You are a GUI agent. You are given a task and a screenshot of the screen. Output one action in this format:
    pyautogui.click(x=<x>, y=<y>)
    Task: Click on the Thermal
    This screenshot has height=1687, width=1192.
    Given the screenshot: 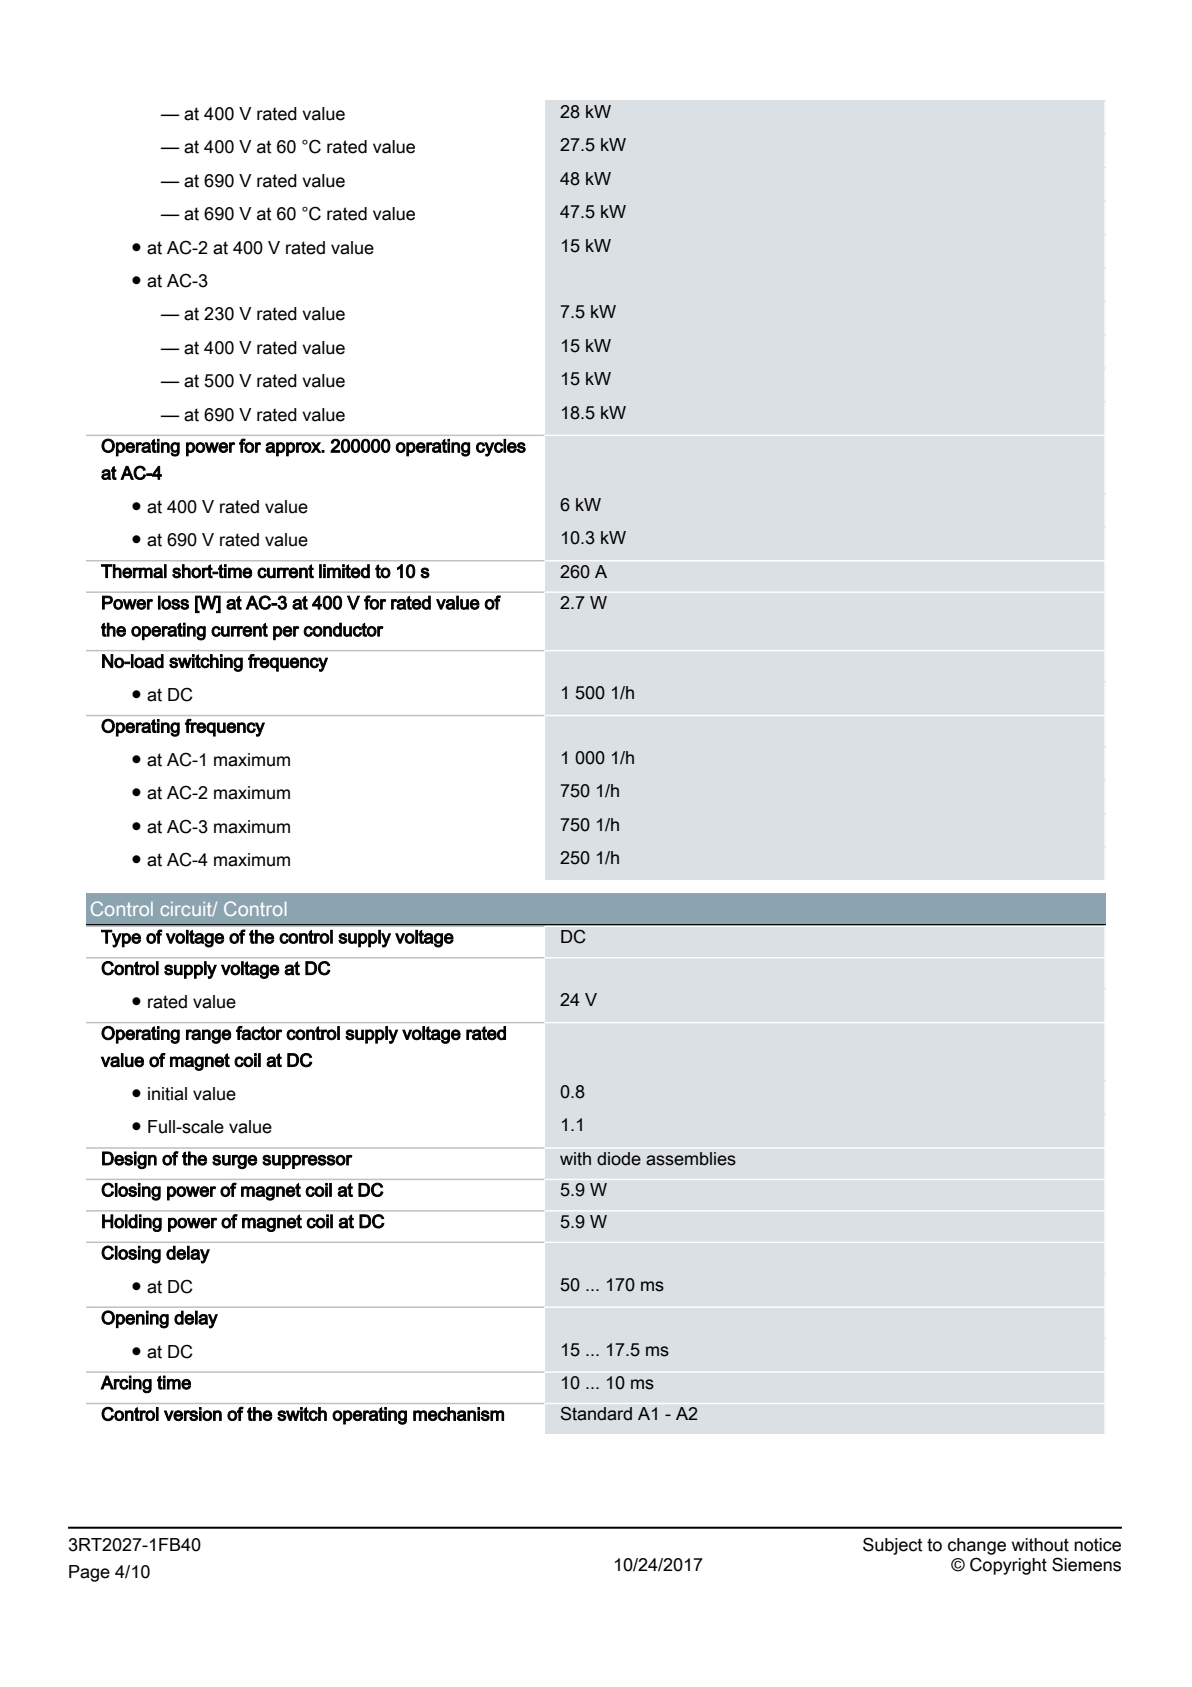 What is the action you would take?
    pyautogui.click(x=134, y=571)
